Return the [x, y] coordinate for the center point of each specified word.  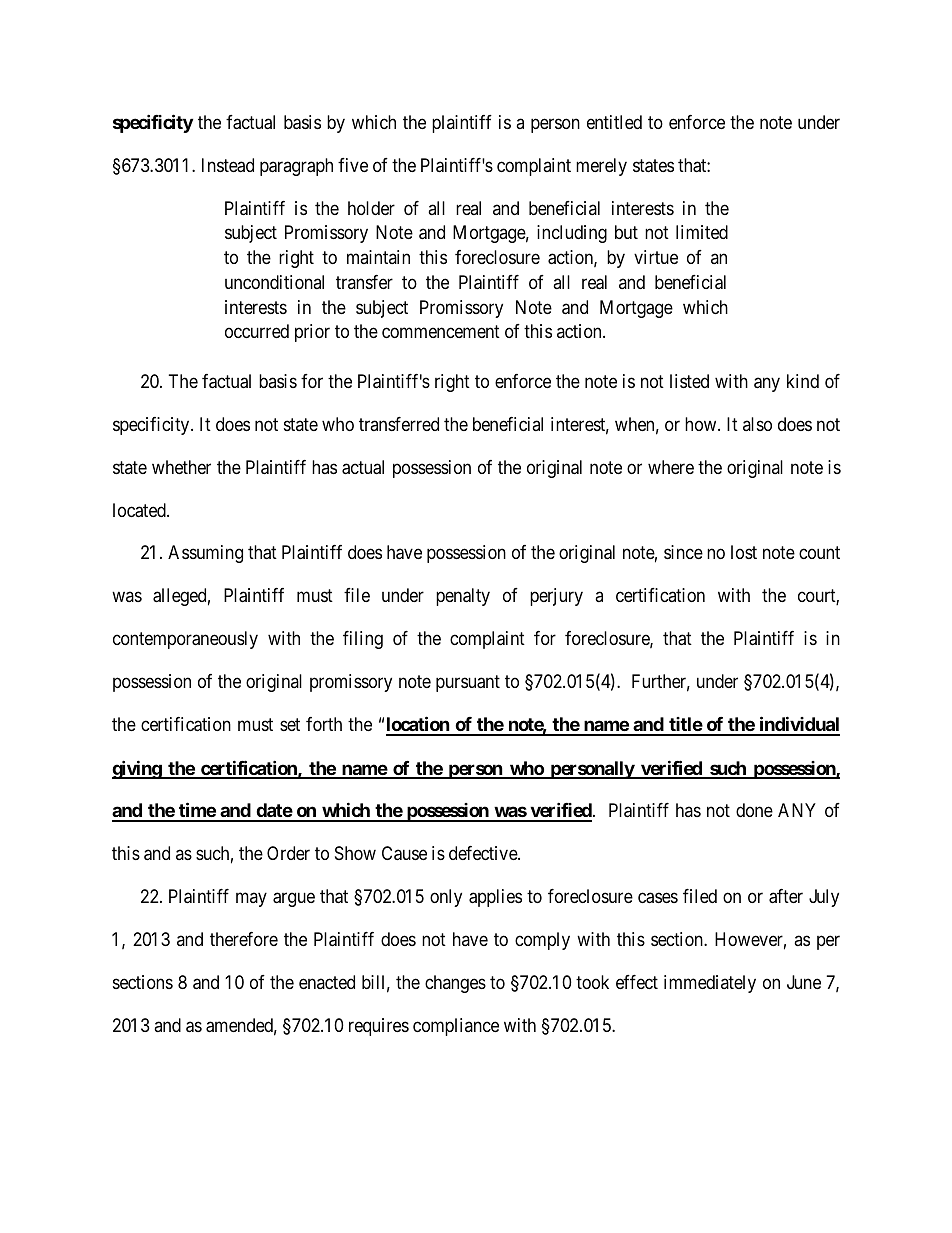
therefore [244, 939]
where [671, 467]
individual [798, 725]
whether [181, 467]
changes [455, 984]
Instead [228, 165]
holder [371, 208]
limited [702, 232]
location [418, 725]
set [290, 725]
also [757, 424]
